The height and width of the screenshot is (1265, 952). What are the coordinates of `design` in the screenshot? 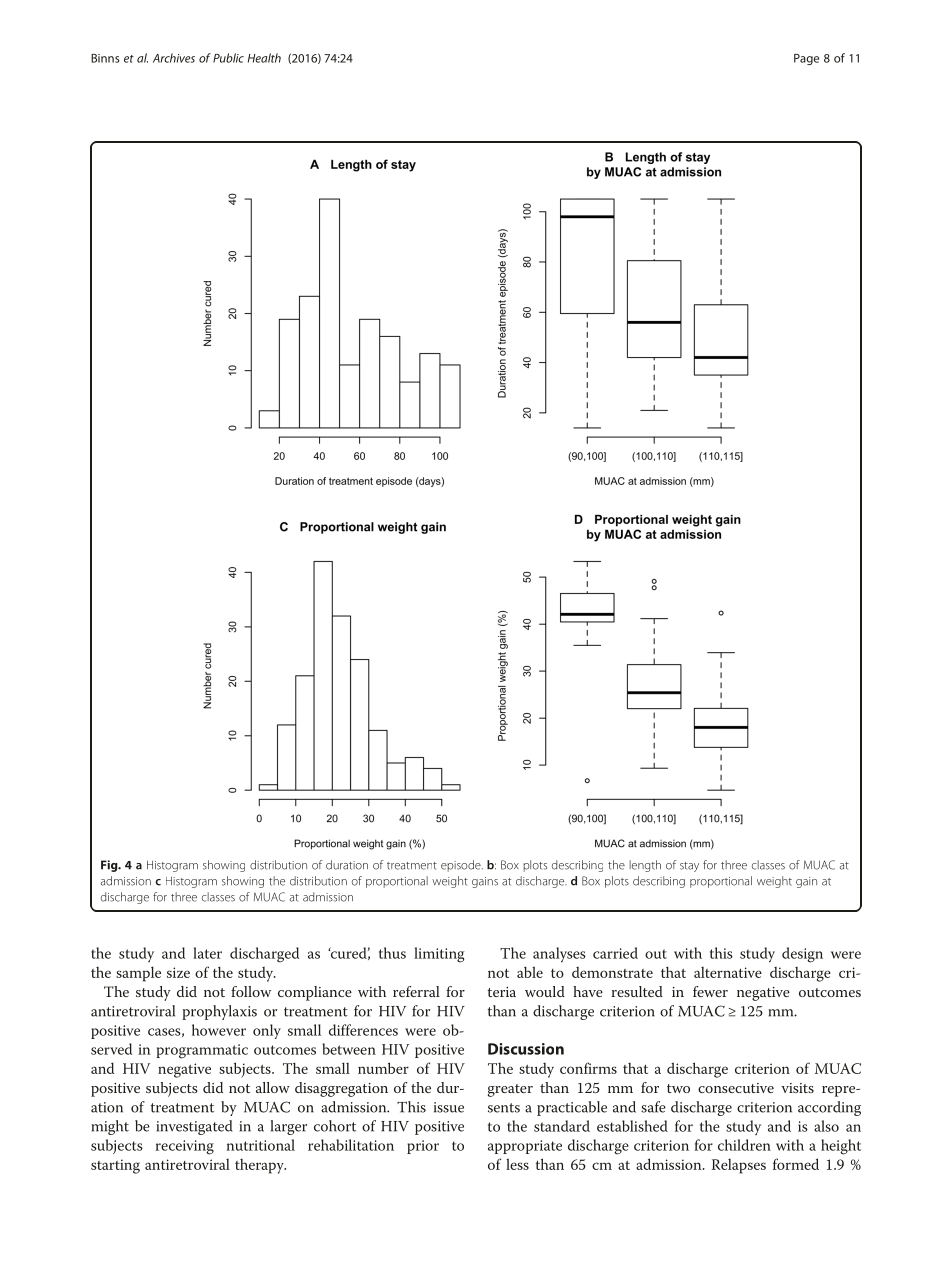 It's located at (802, 955).
